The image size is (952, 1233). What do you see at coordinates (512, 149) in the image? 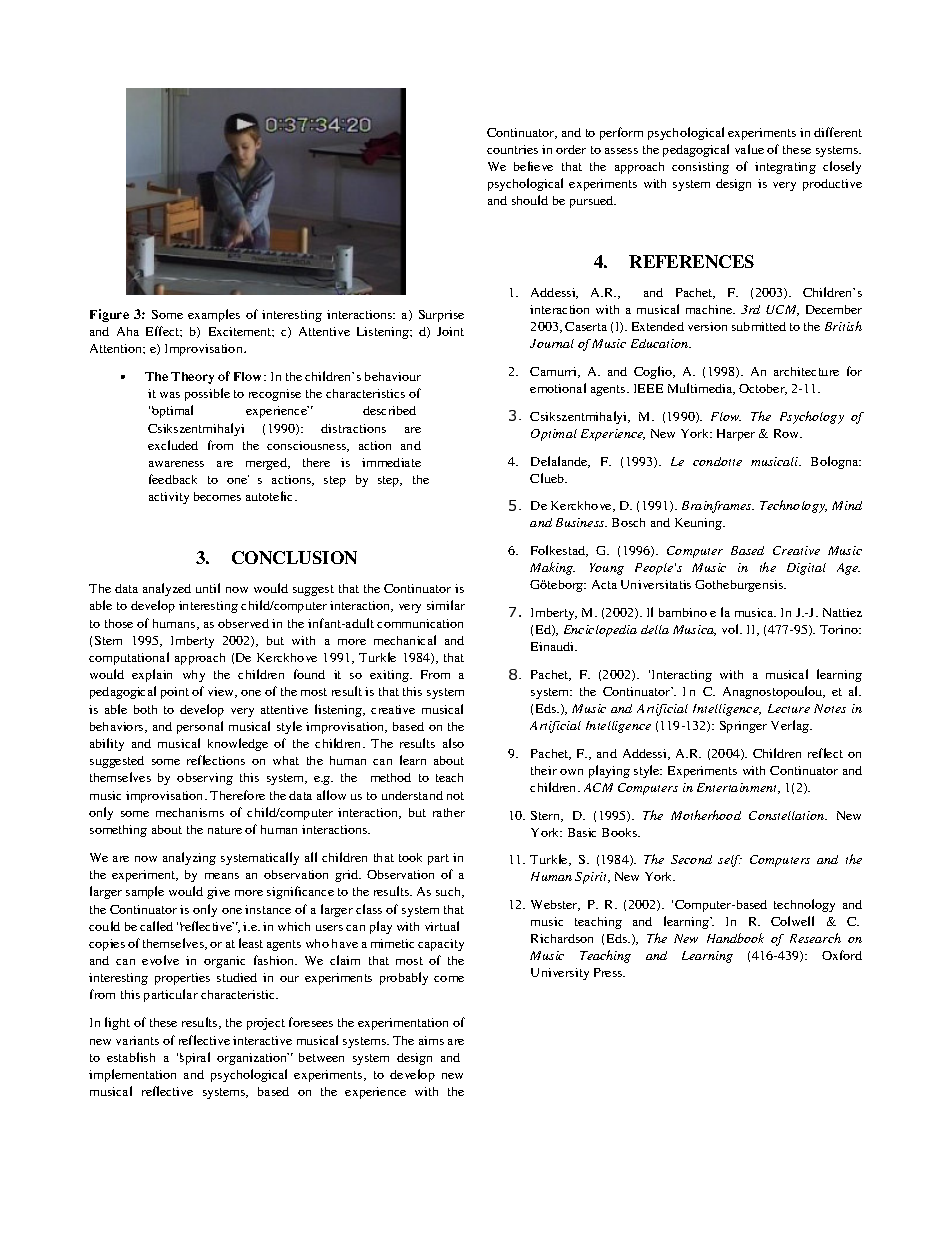
I see `countries` at bounding box center [512, 149].
